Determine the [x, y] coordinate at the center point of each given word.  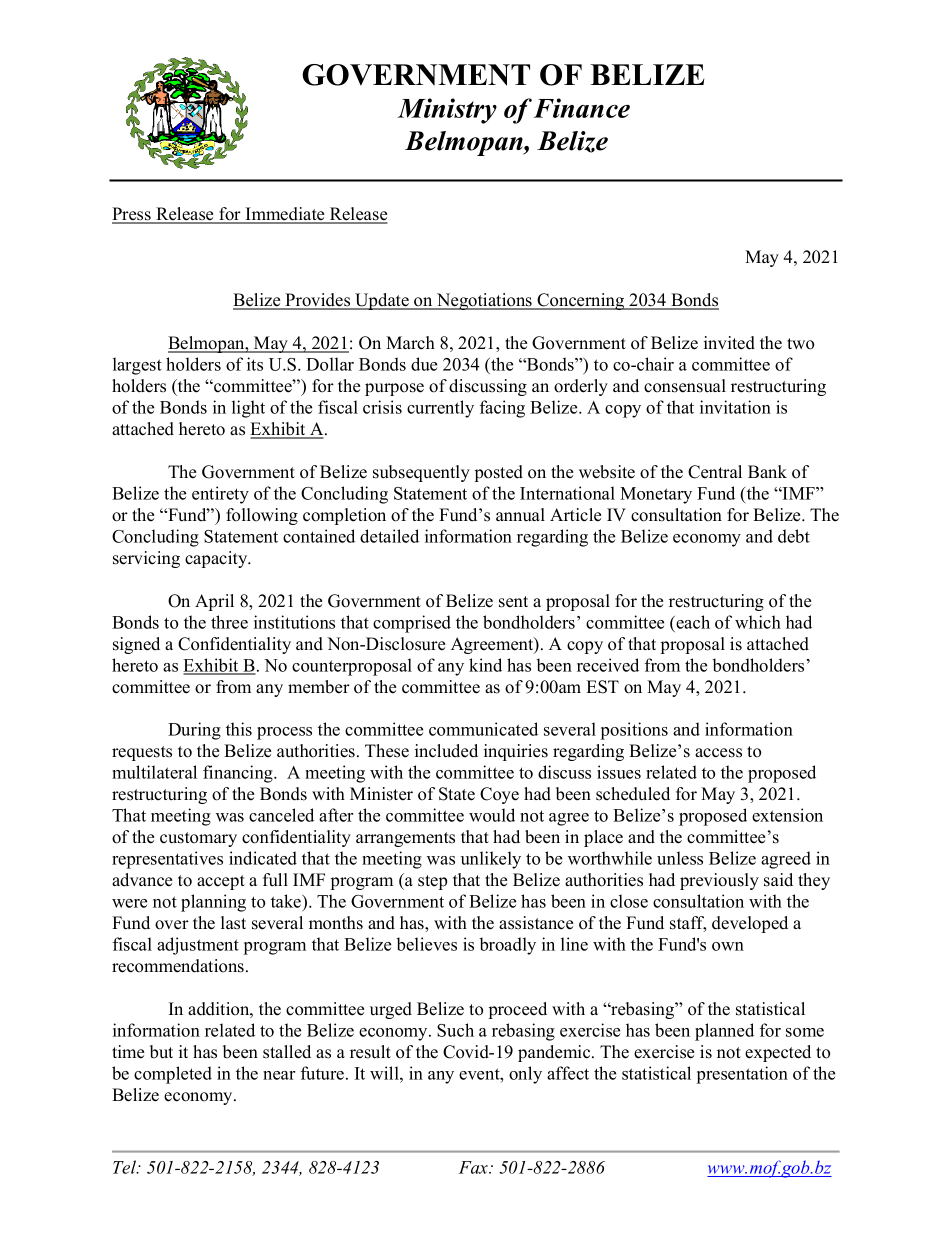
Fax [475, 1167]
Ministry [447, 111]
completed [173, 1075]
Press [132, 215]
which [758, 622]
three [229, 622]
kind [485, 665]
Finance [581, 108]
